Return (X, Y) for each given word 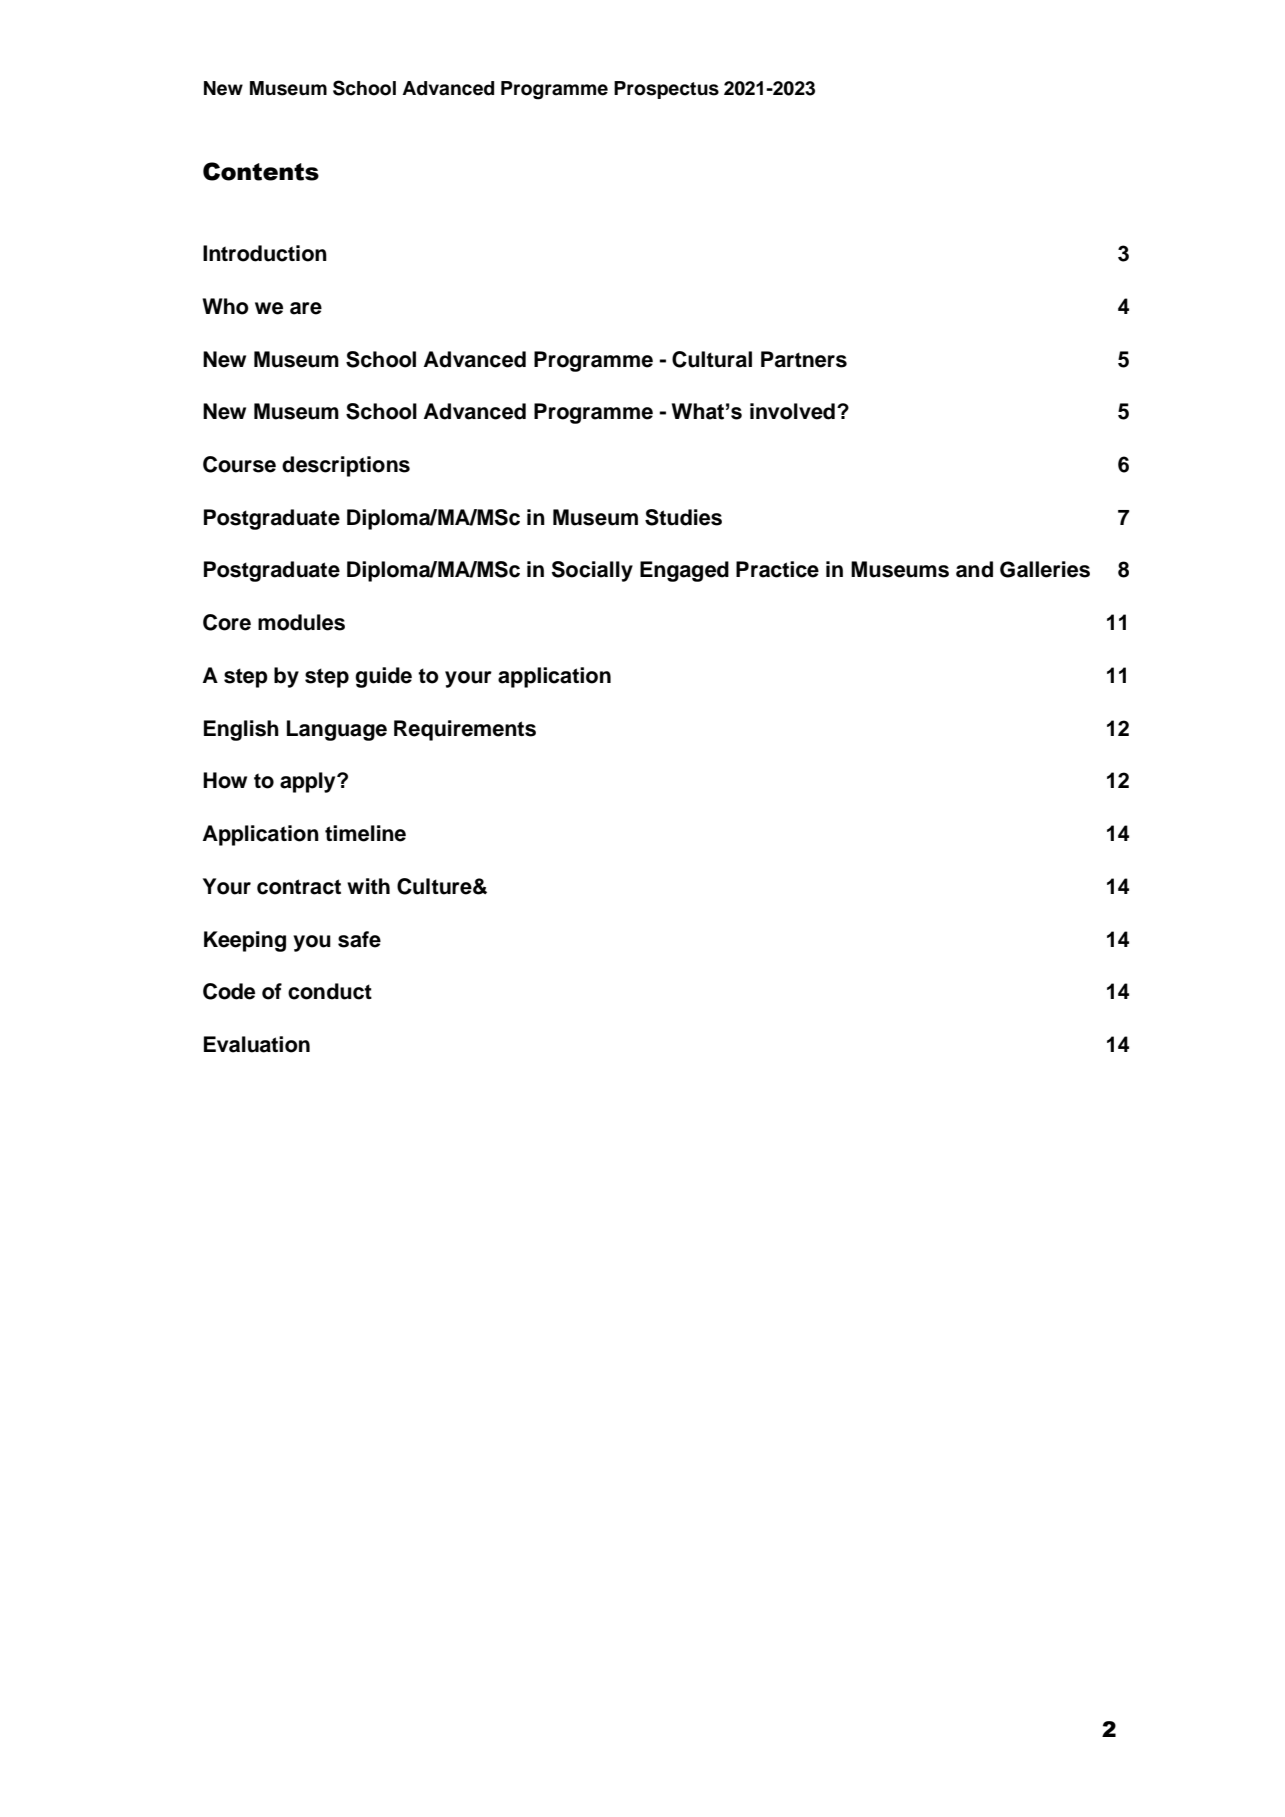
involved (792, 411)
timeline (365, 833)
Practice (777, 569)
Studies (683, 517)
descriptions (346, 466)
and (974, 569)
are (306, 308)
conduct (330, 991)
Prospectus (666, 90)
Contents (261, 171)
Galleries (1045, 569)
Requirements (465, 730)
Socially (592, 571)
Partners (804, 359)
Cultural (712, 359)
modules (301, 622)
